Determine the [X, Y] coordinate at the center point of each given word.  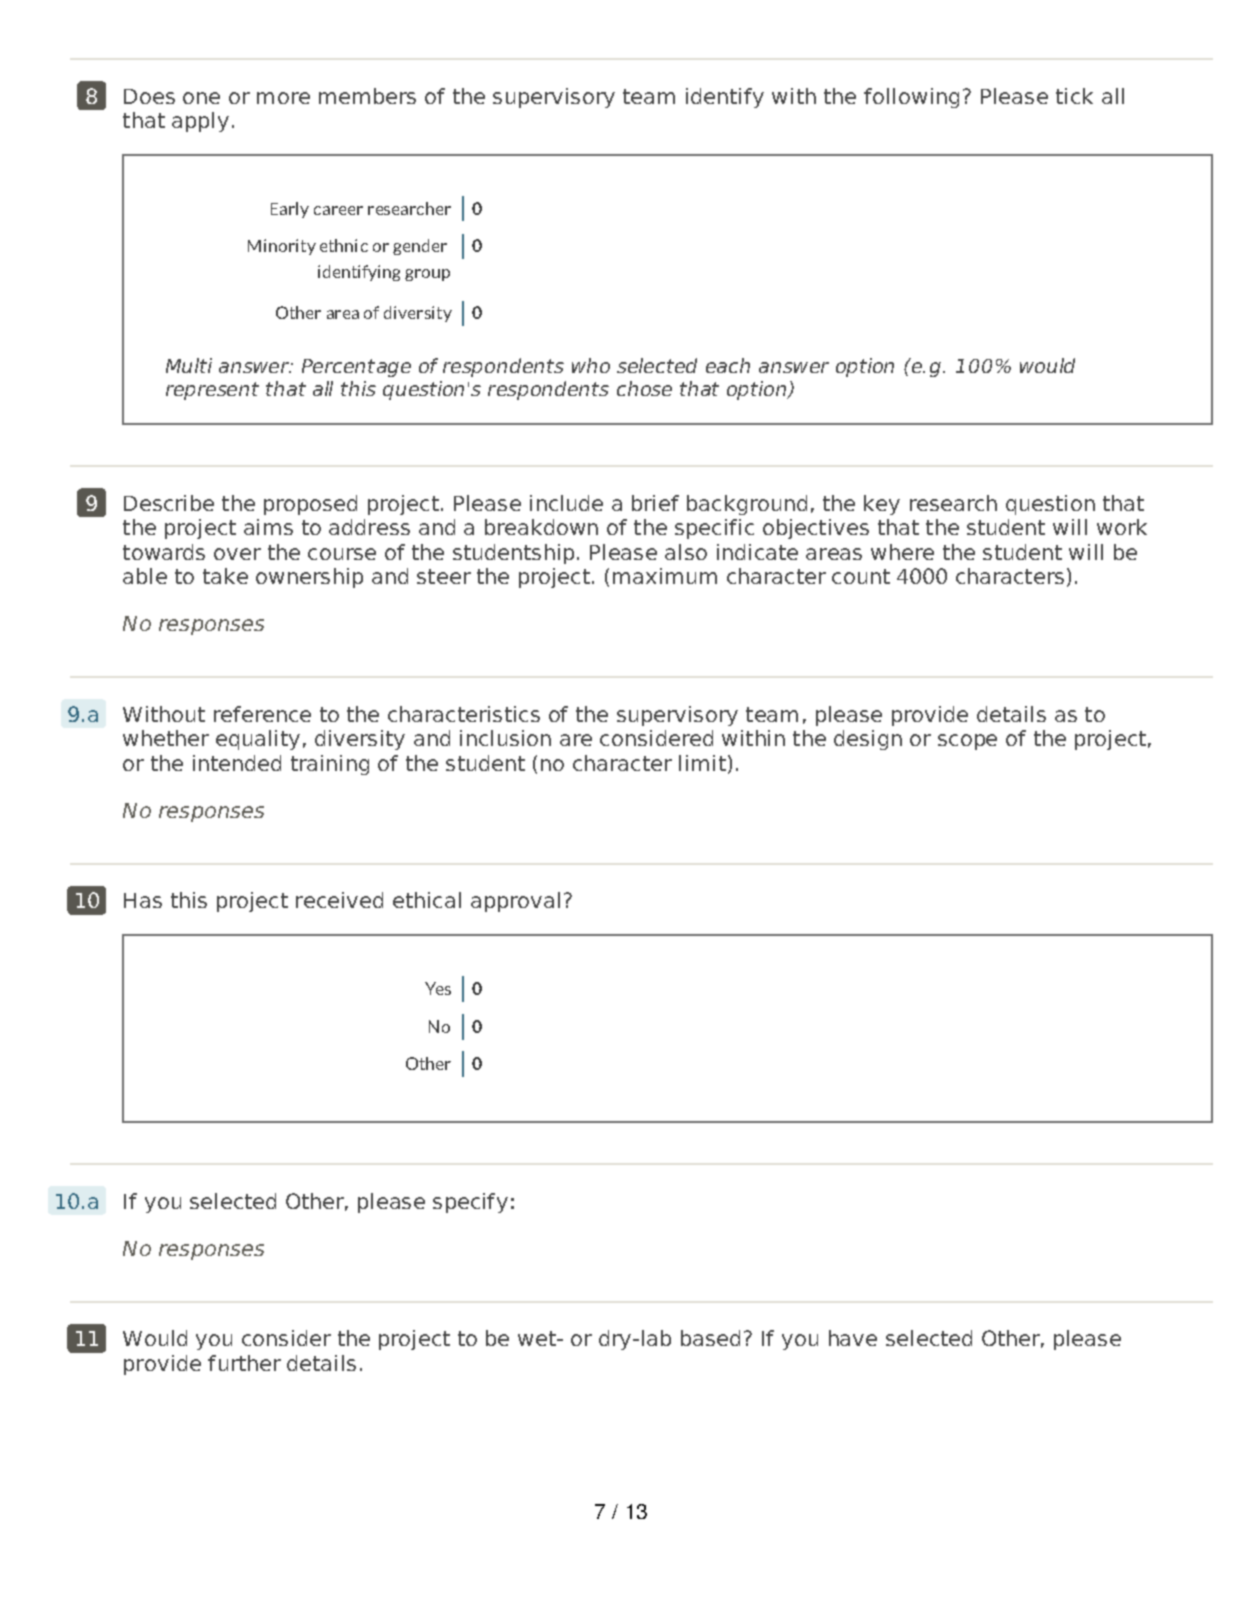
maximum [665, 576]
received [339, 900]
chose [644, 388]
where [902, 552]
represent [212, 391]
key [882, 505]
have [853, 1338]
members [367, 96]
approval [515, 902]
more [283, 98]
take [225, 576]
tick [1074, 96]
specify [470, 1203]
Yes [438, 988]
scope [967, 742]
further [244, 1363]
